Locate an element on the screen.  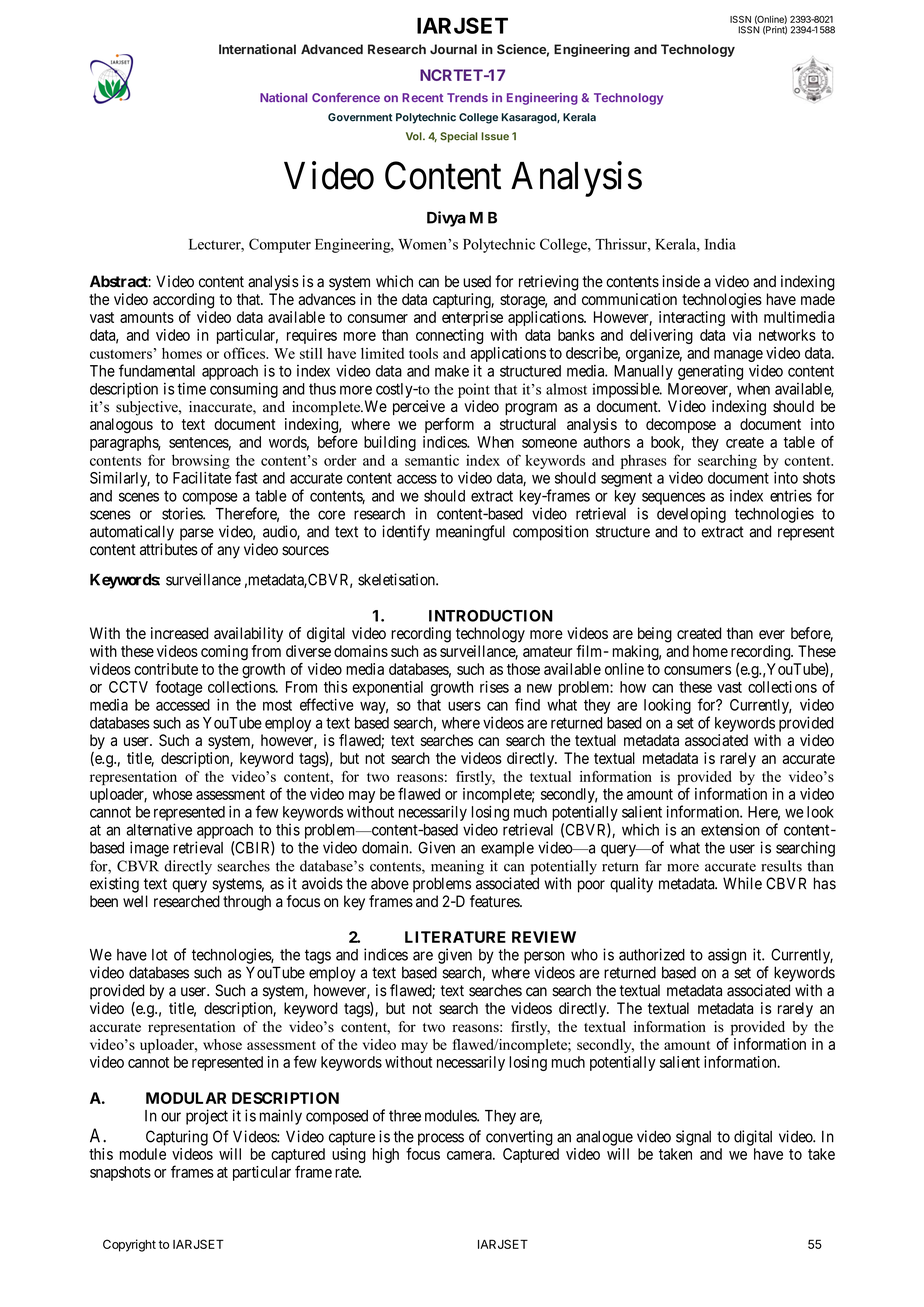
Copyright is located at coordinates (129, 1245).
